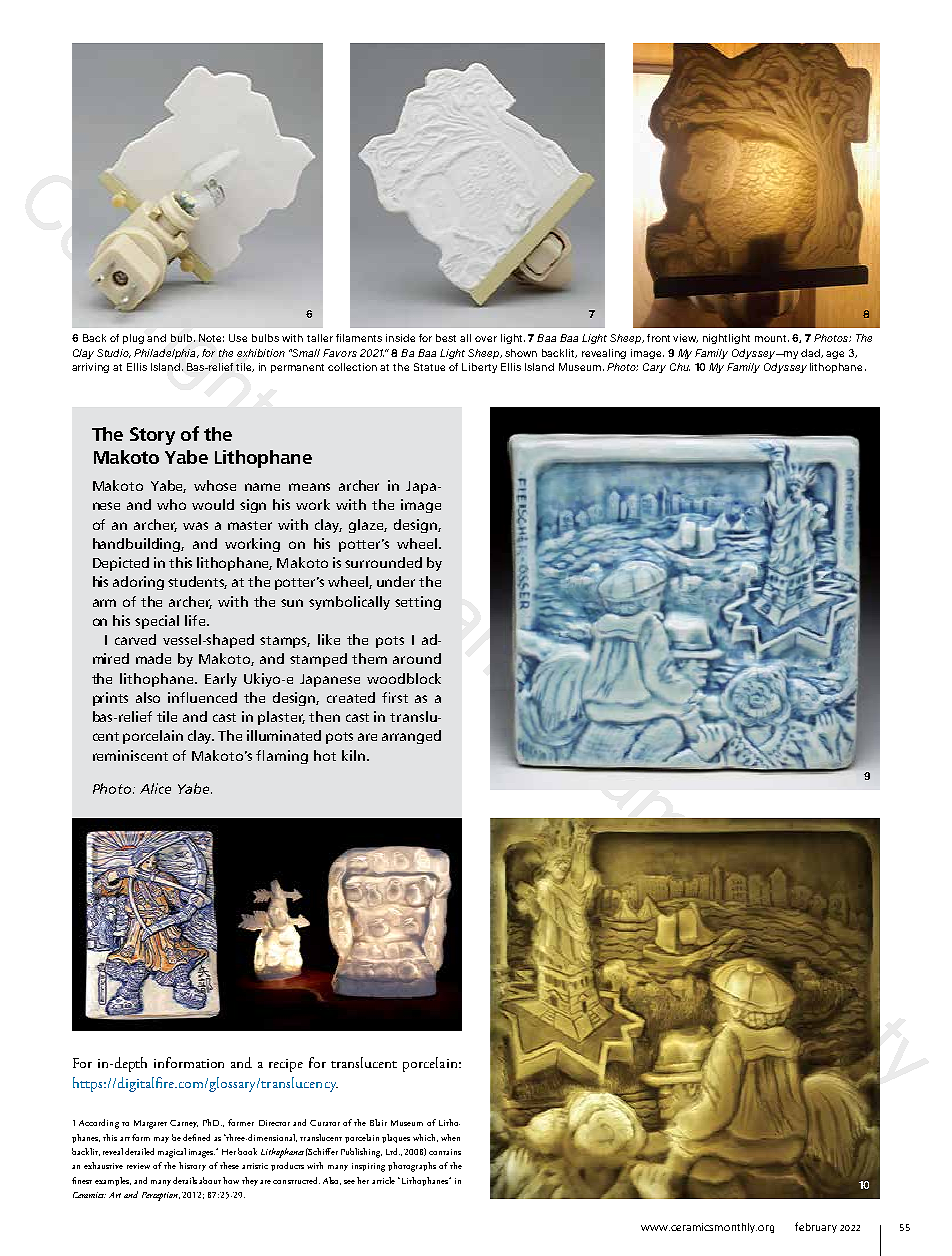 This page has height=1256, width=952. I want to click on Chu, so click(680, 367).
